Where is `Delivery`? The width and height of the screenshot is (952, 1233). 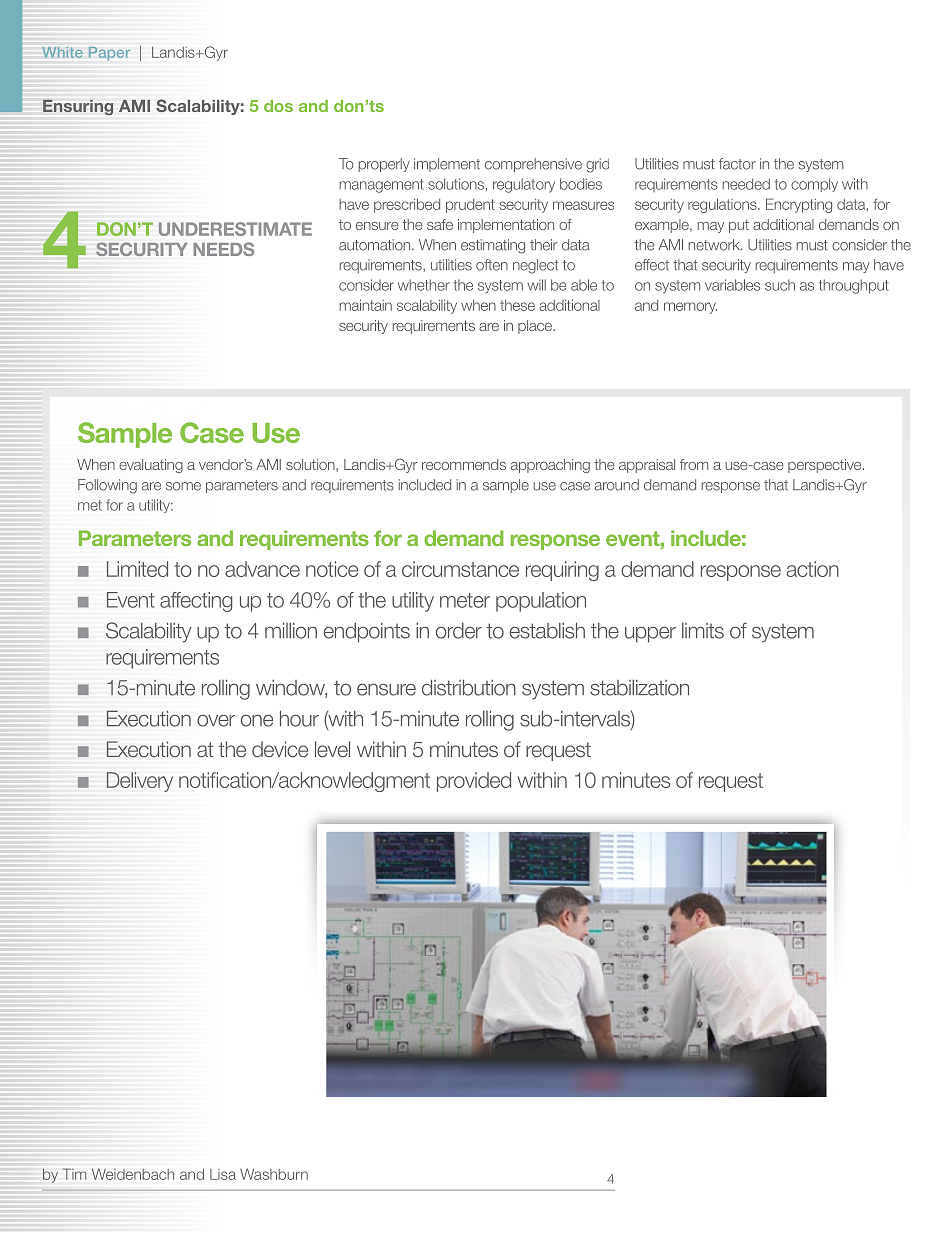
Delivery is located at coordinates (140, 782).
